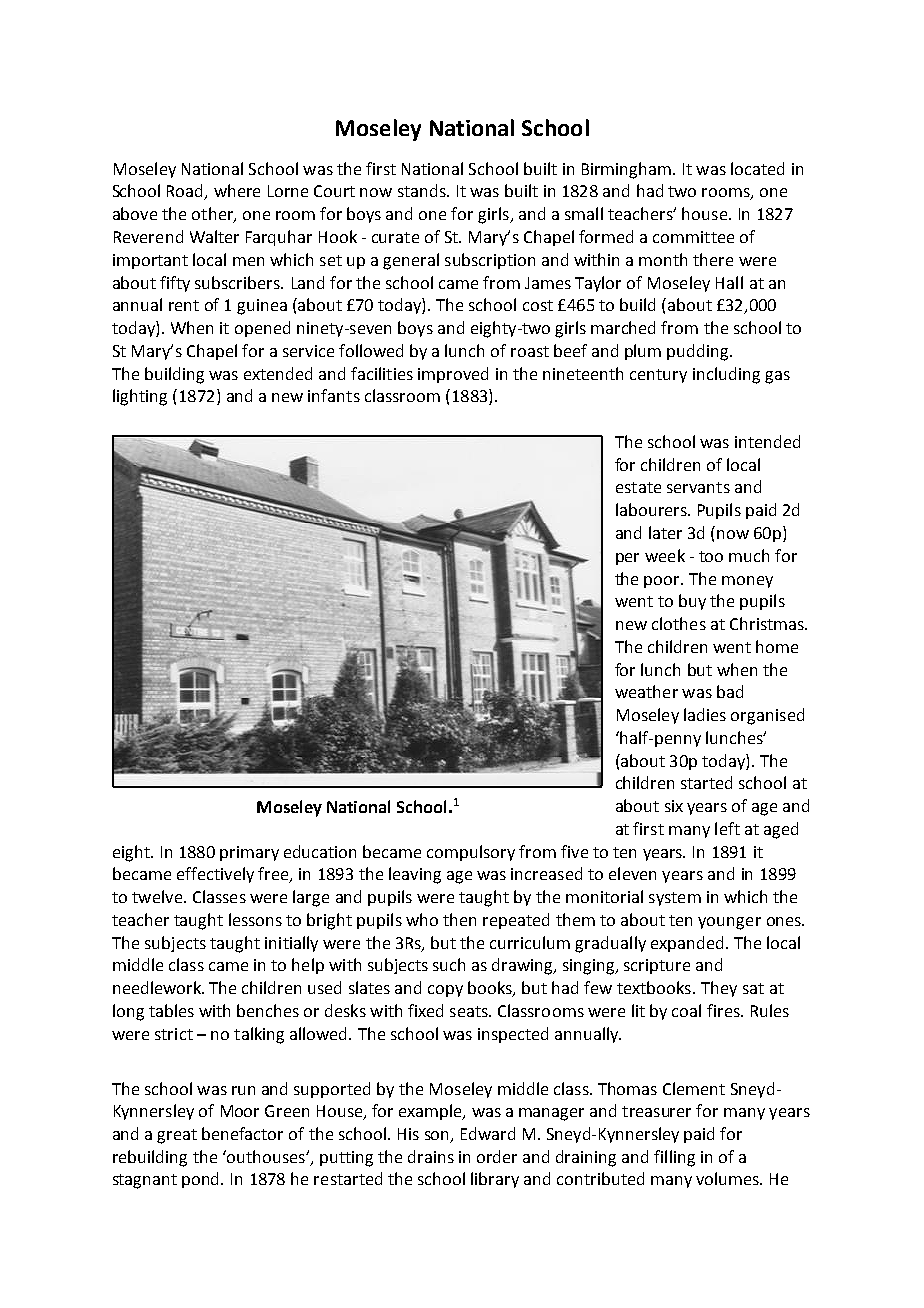  Describe the element at coordinates (177, 1136) in the screenshot. I see `great` at that location.
